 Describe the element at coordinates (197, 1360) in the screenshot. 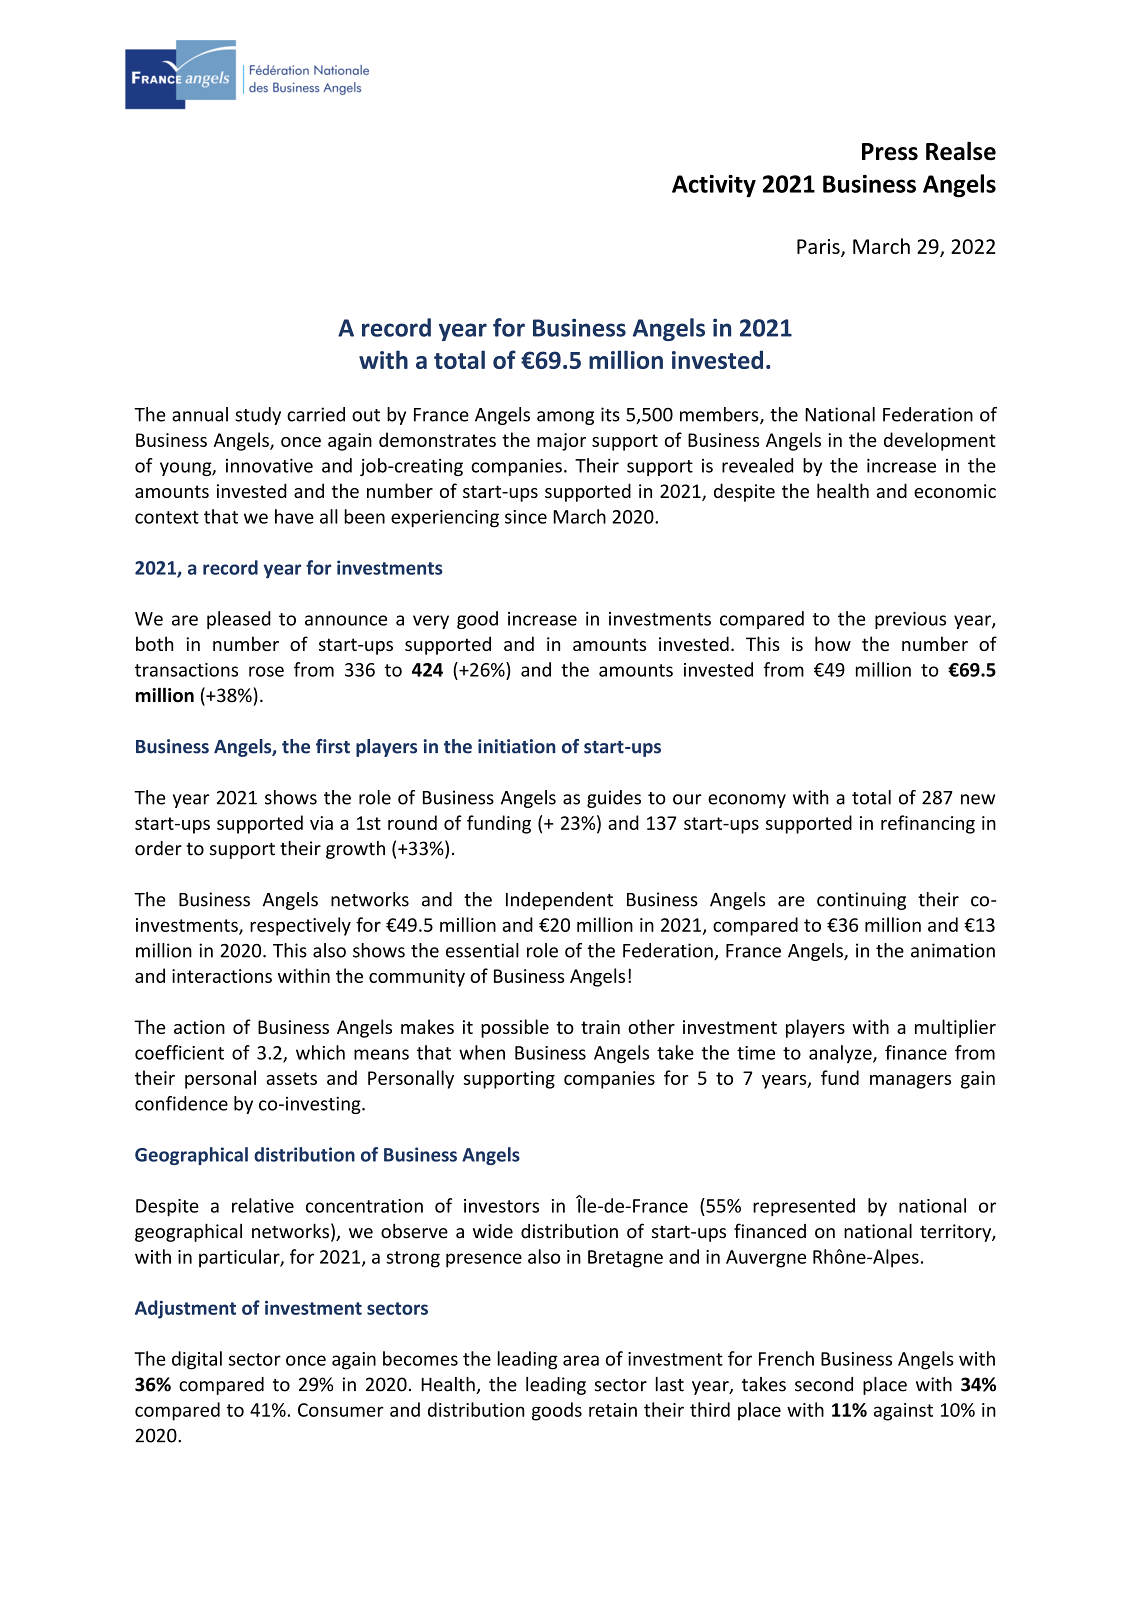

I see `digital` at that location.
